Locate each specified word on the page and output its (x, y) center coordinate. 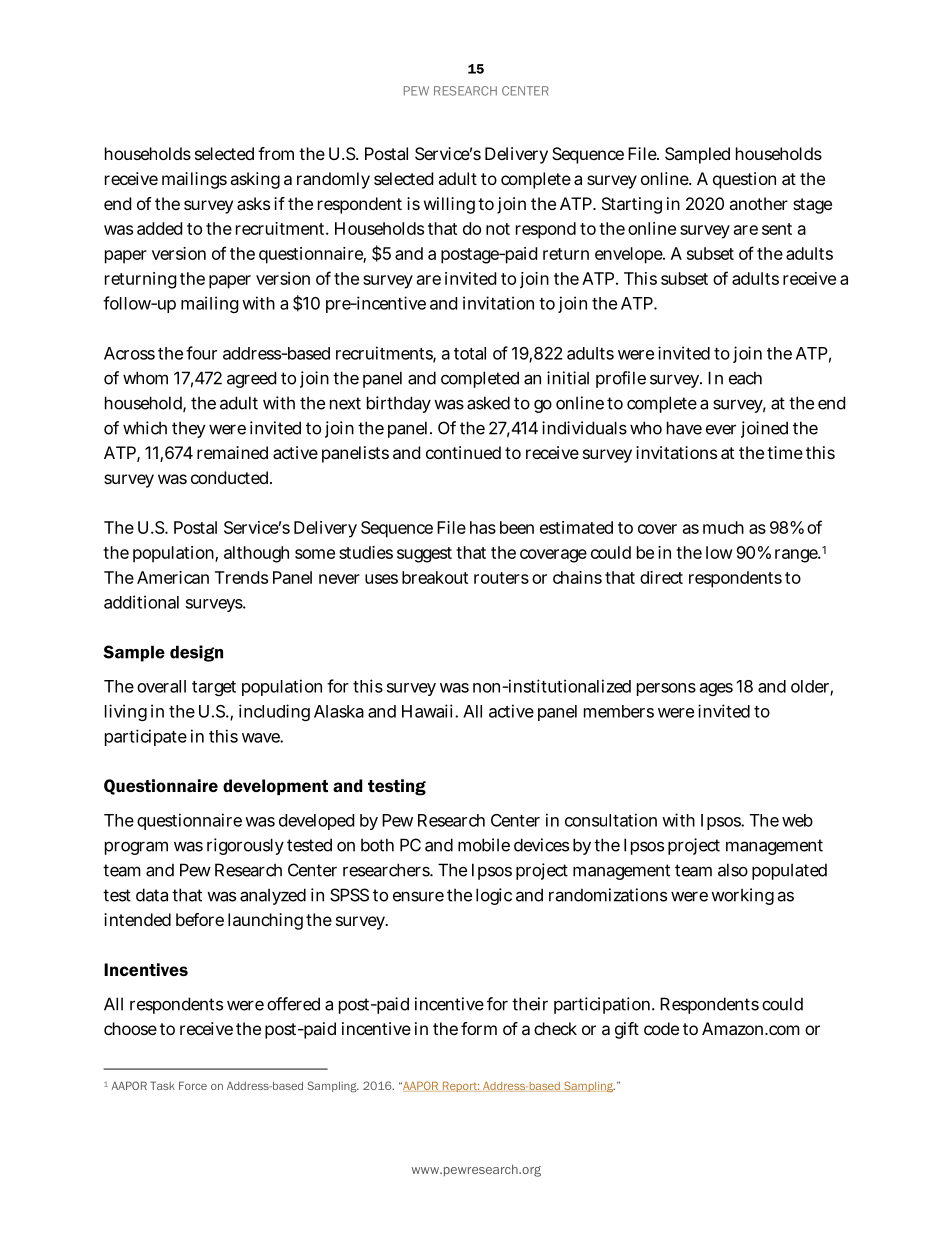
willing (449, 205)
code (661, 1028)
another (758, 203)
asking (255, 180)
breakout (435, 577)
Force (193, 1085)
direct (661, 577)
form (479, 1028)
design (196, 653)
